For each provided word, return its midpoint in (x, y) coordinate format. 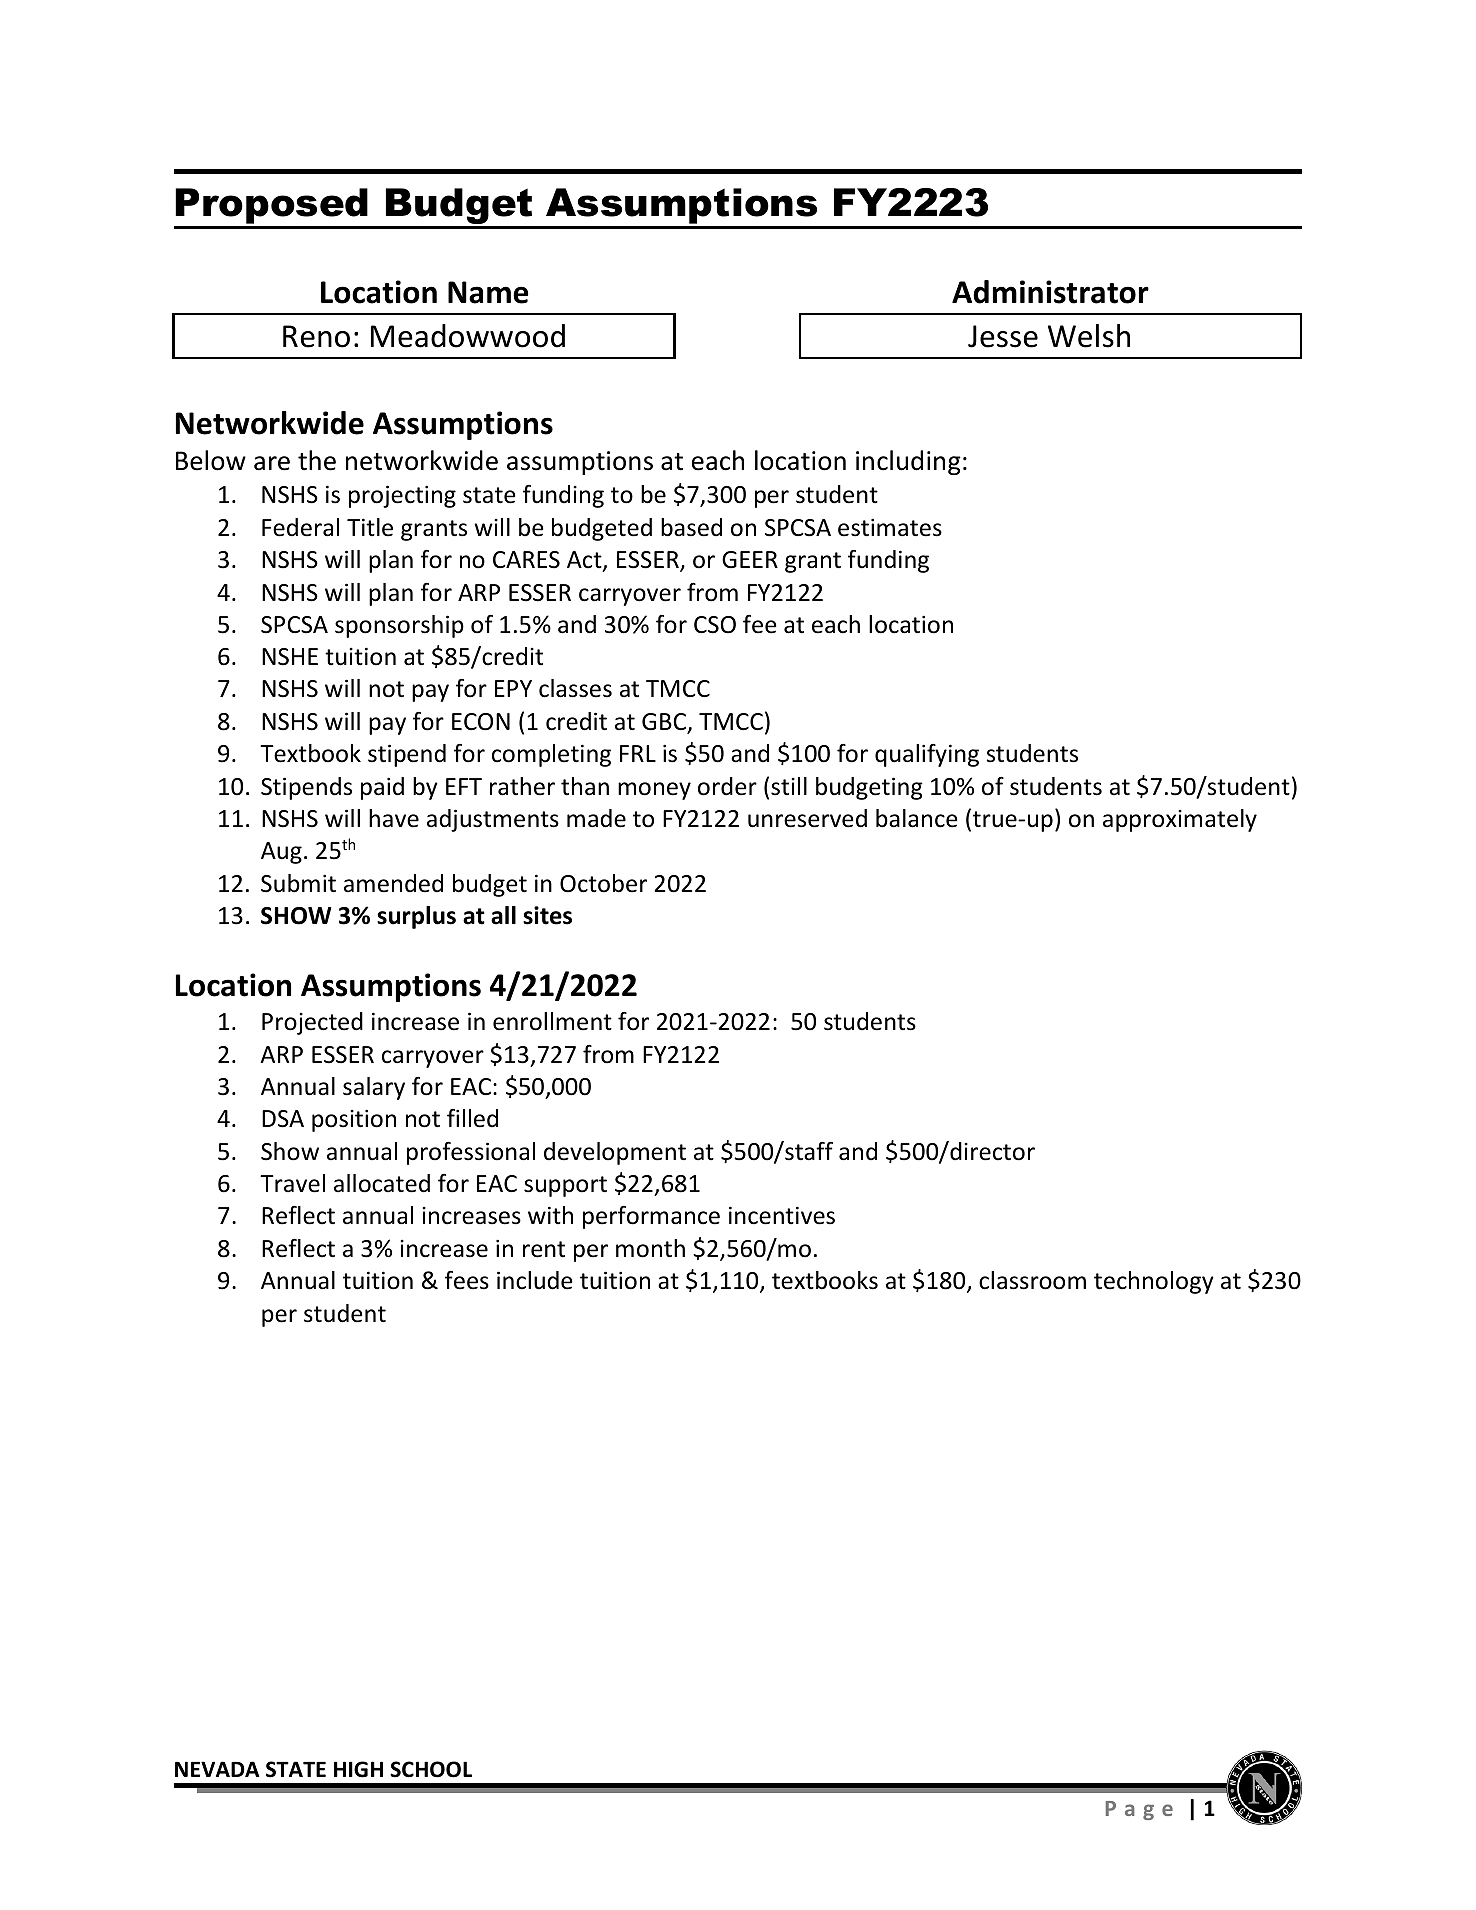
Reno (316, 336)
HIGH (358, 1769)
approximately (1180, 820)
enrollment (552, 1021)
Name (488, 292)
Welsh (1089, 336)
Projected (312, 1023)
